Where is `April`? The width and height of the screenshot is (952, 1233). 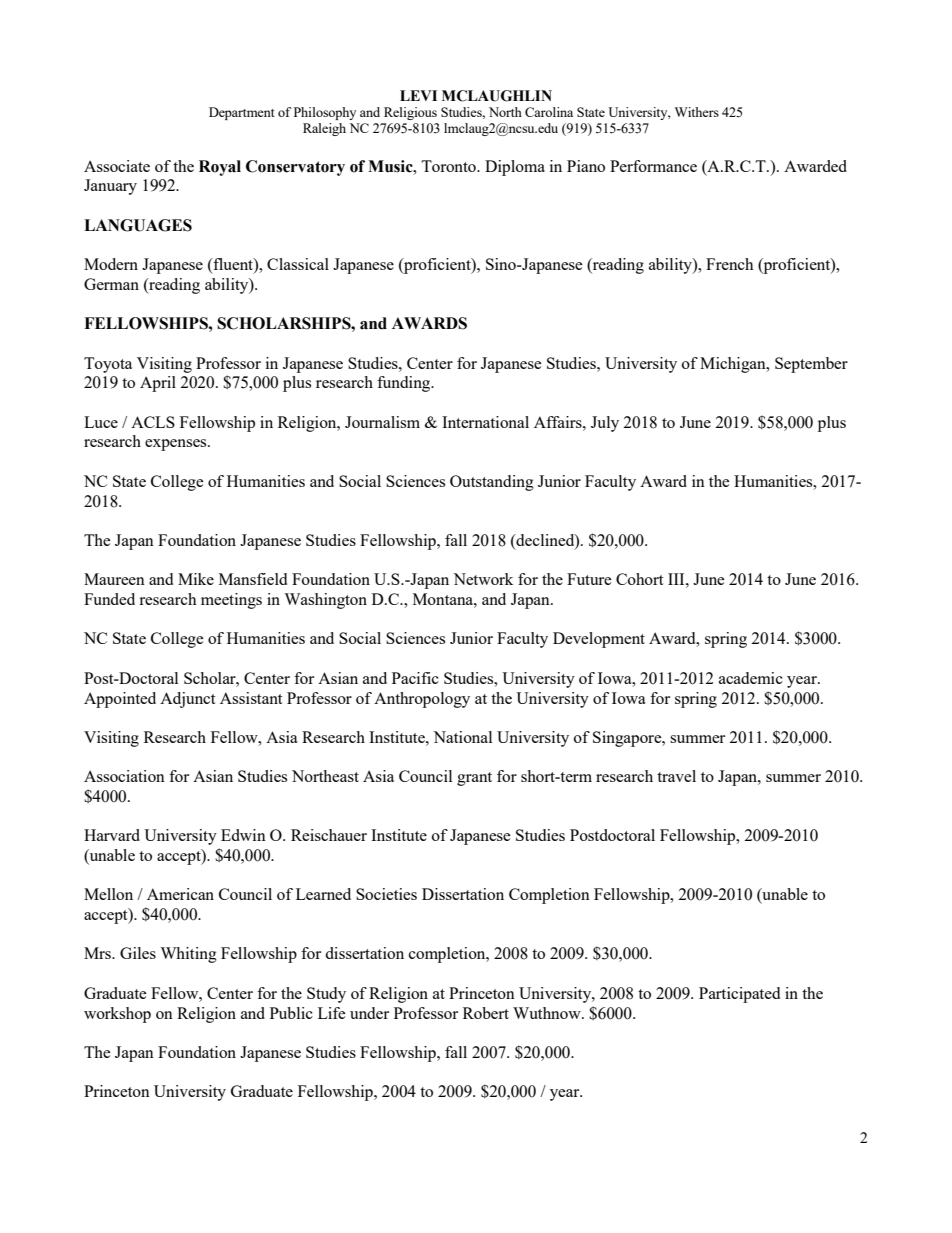
April is located at coordinates (158, 384).
